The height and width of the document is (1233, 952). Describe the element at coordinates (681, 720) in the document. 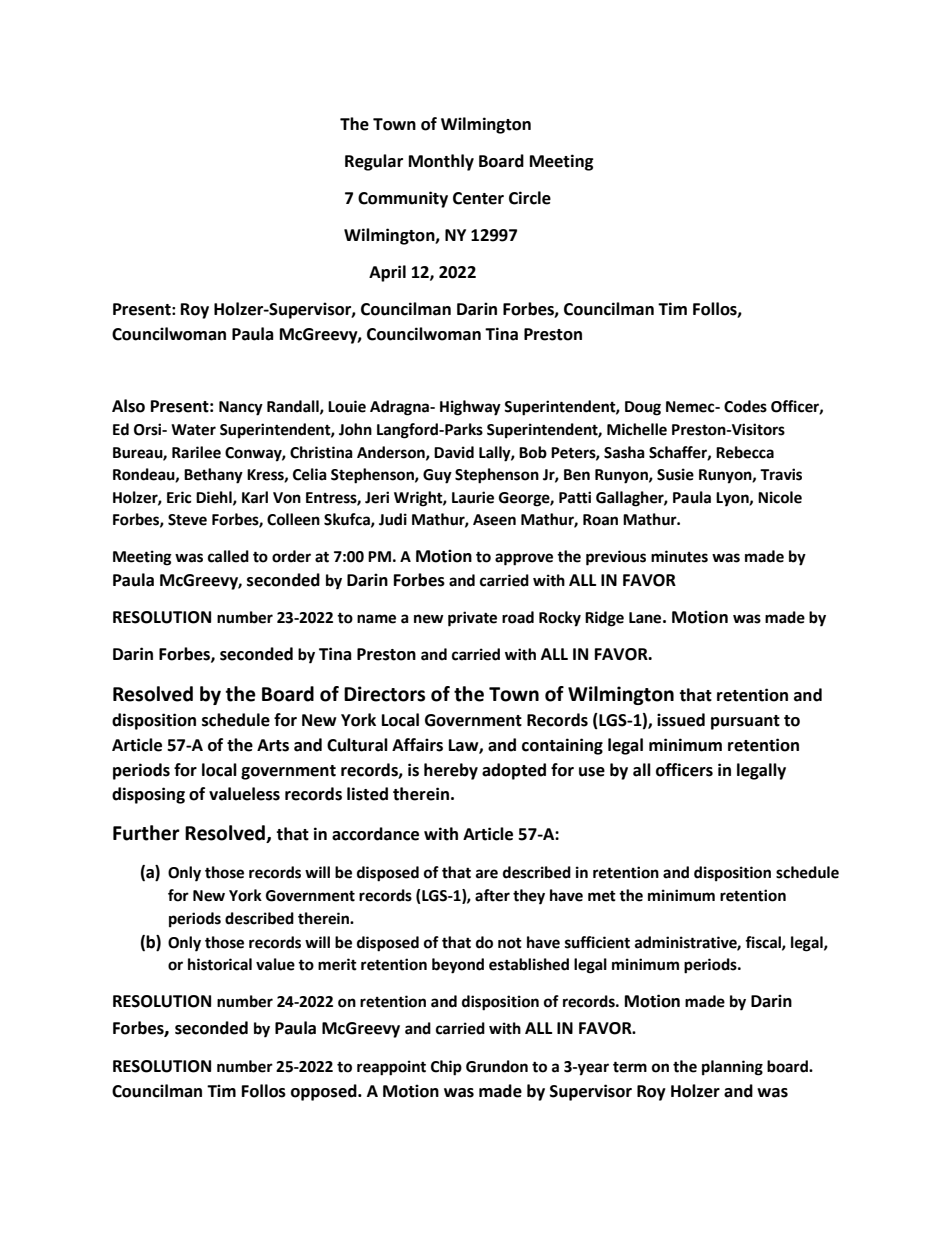

I see `issued` at that location.
